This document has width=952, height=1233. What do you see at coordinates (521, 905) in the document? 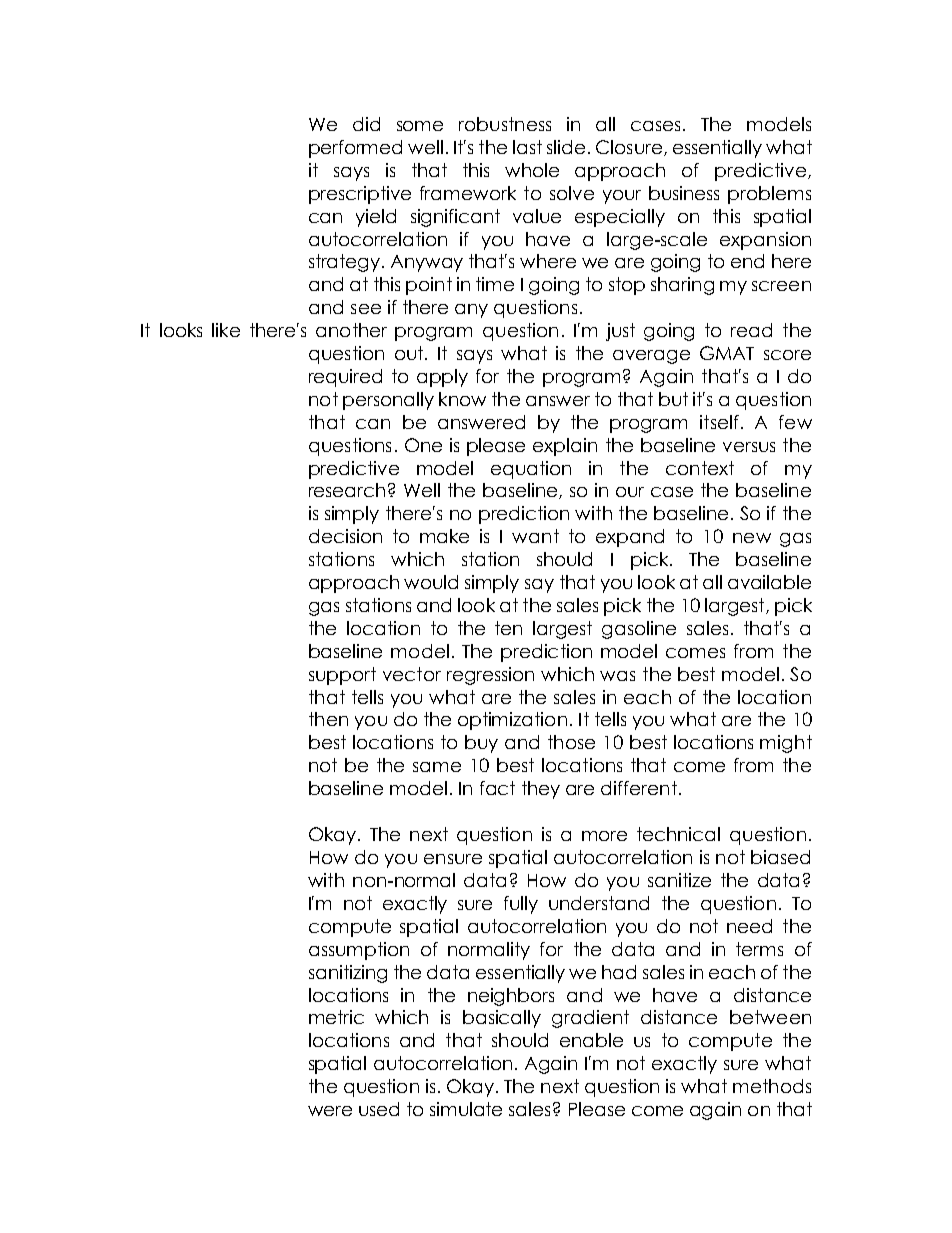
I see `fully` at bounding box center [521, 905].
